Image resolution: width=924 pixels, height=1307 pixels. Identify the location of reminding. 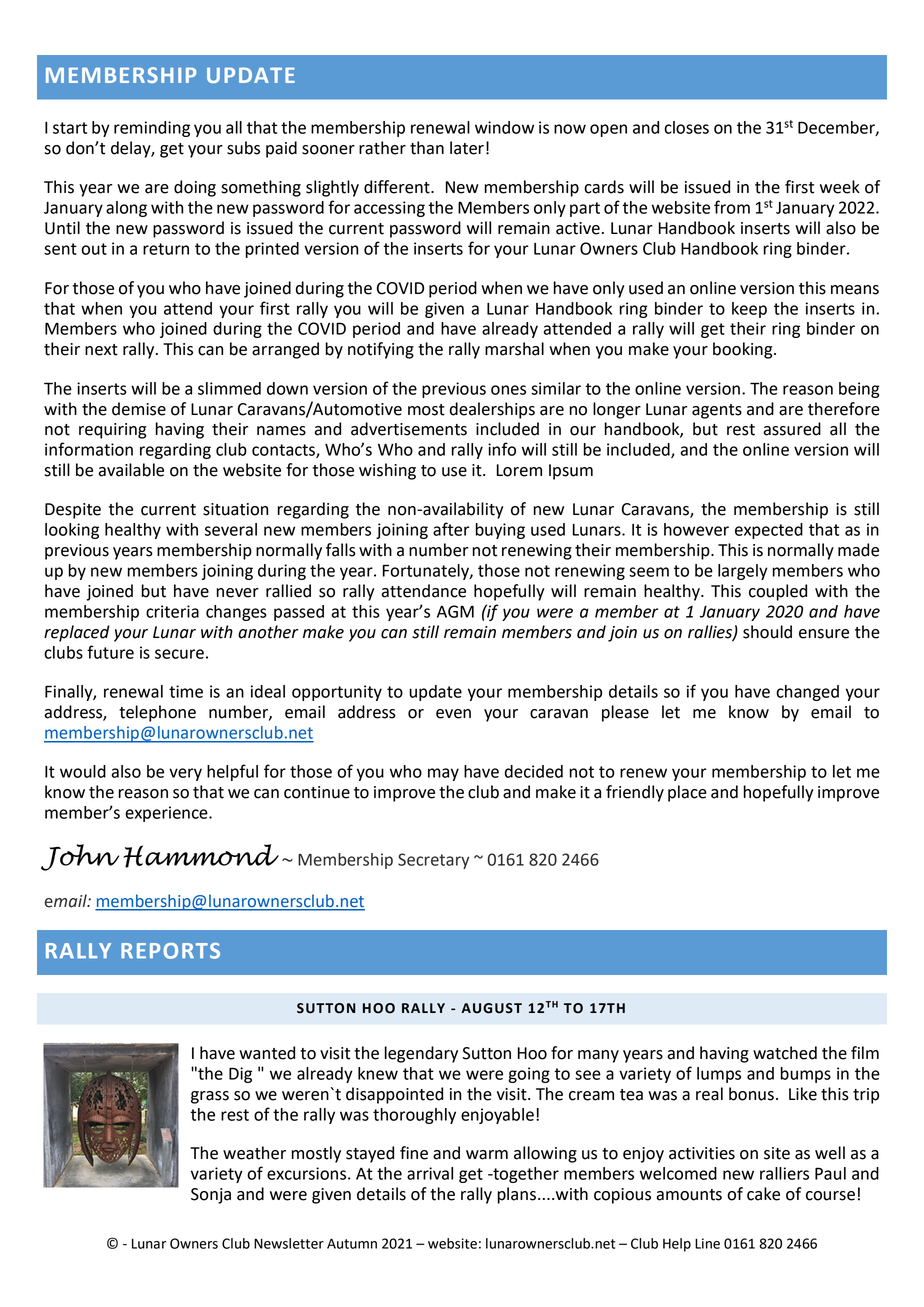
(152, 129).
